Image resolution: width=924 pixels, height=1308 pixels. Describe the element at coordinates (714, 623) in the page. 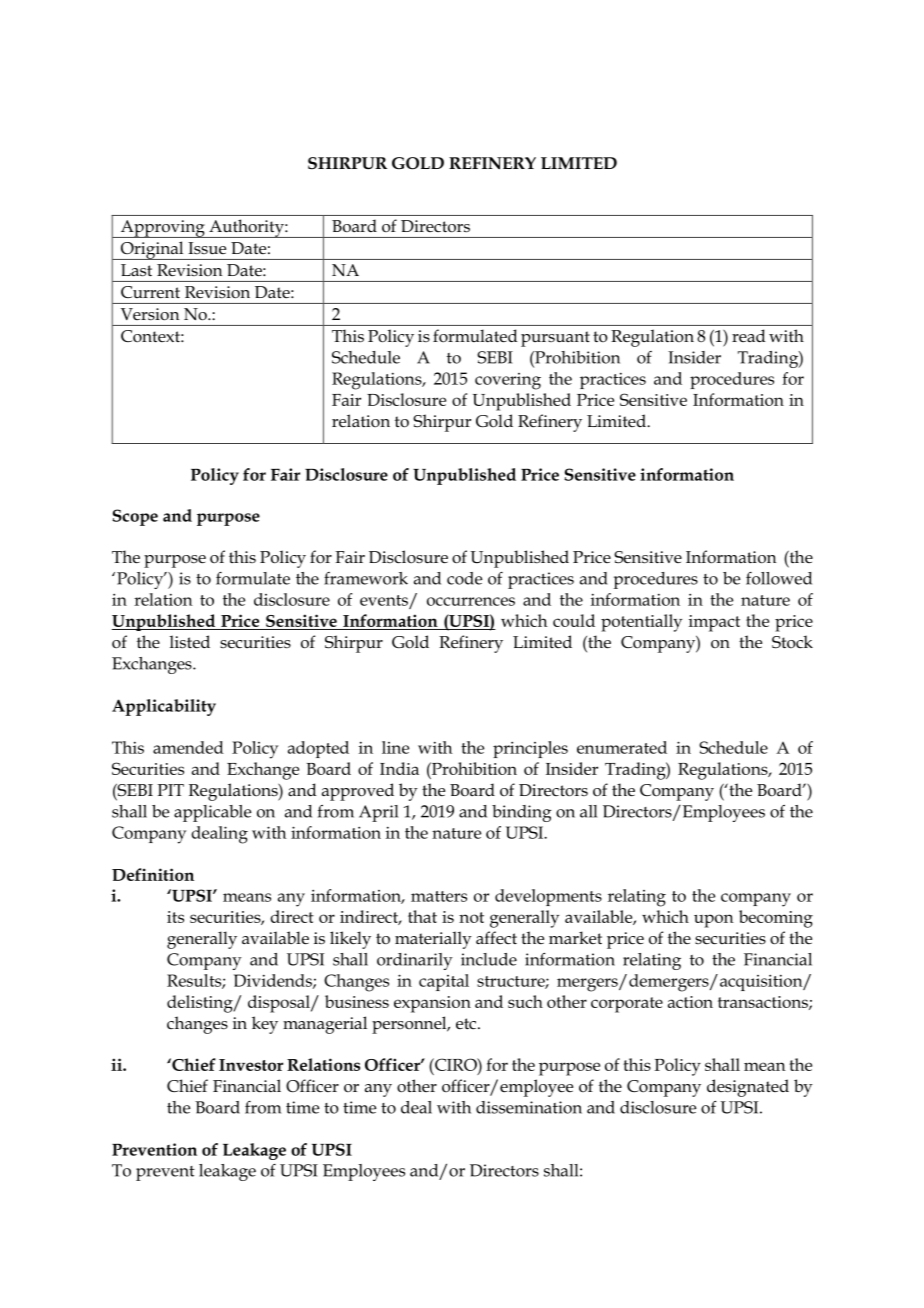

I see `impact` at that location.
